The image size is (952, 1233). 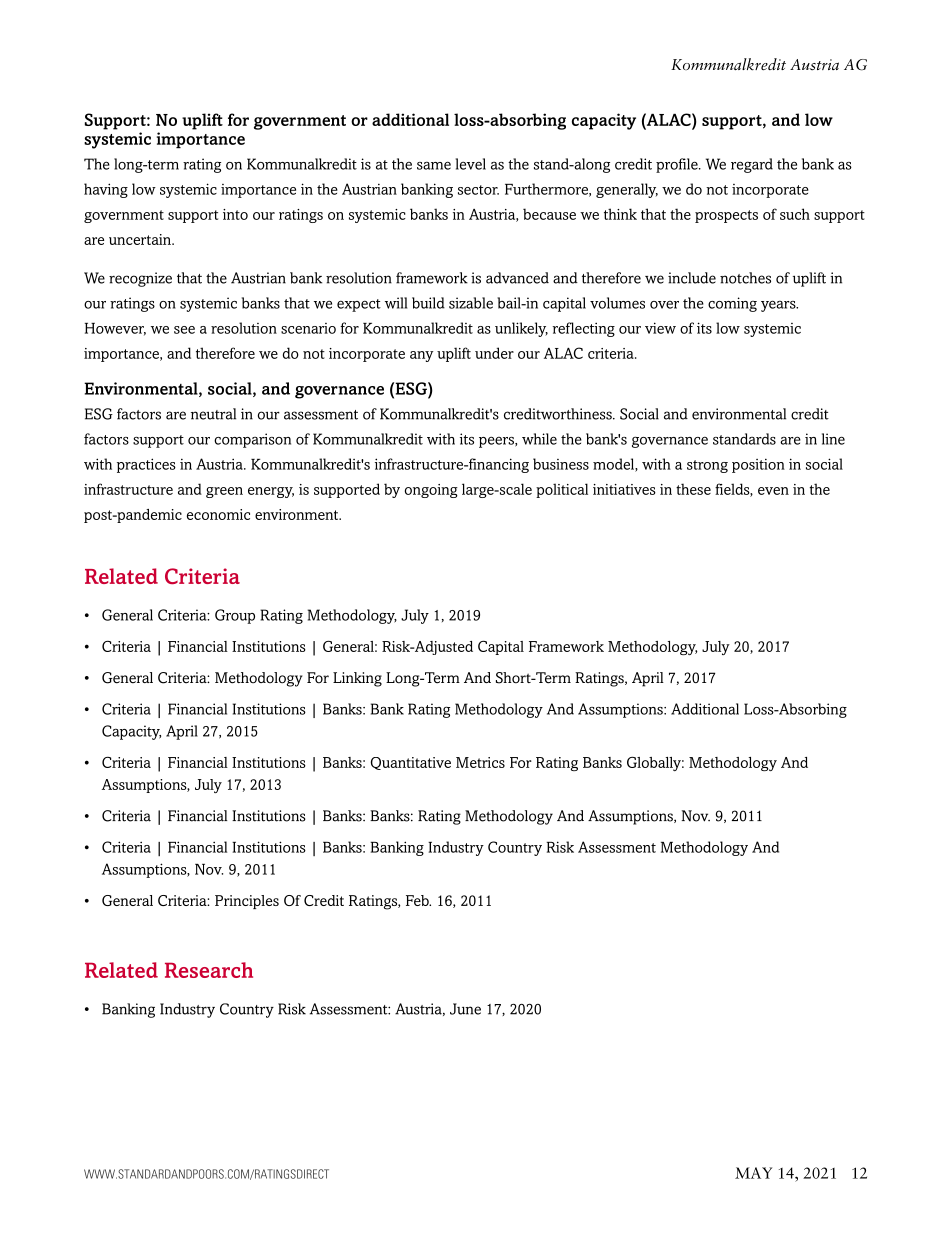 I want to click on while, so click(x=539, y=439).
